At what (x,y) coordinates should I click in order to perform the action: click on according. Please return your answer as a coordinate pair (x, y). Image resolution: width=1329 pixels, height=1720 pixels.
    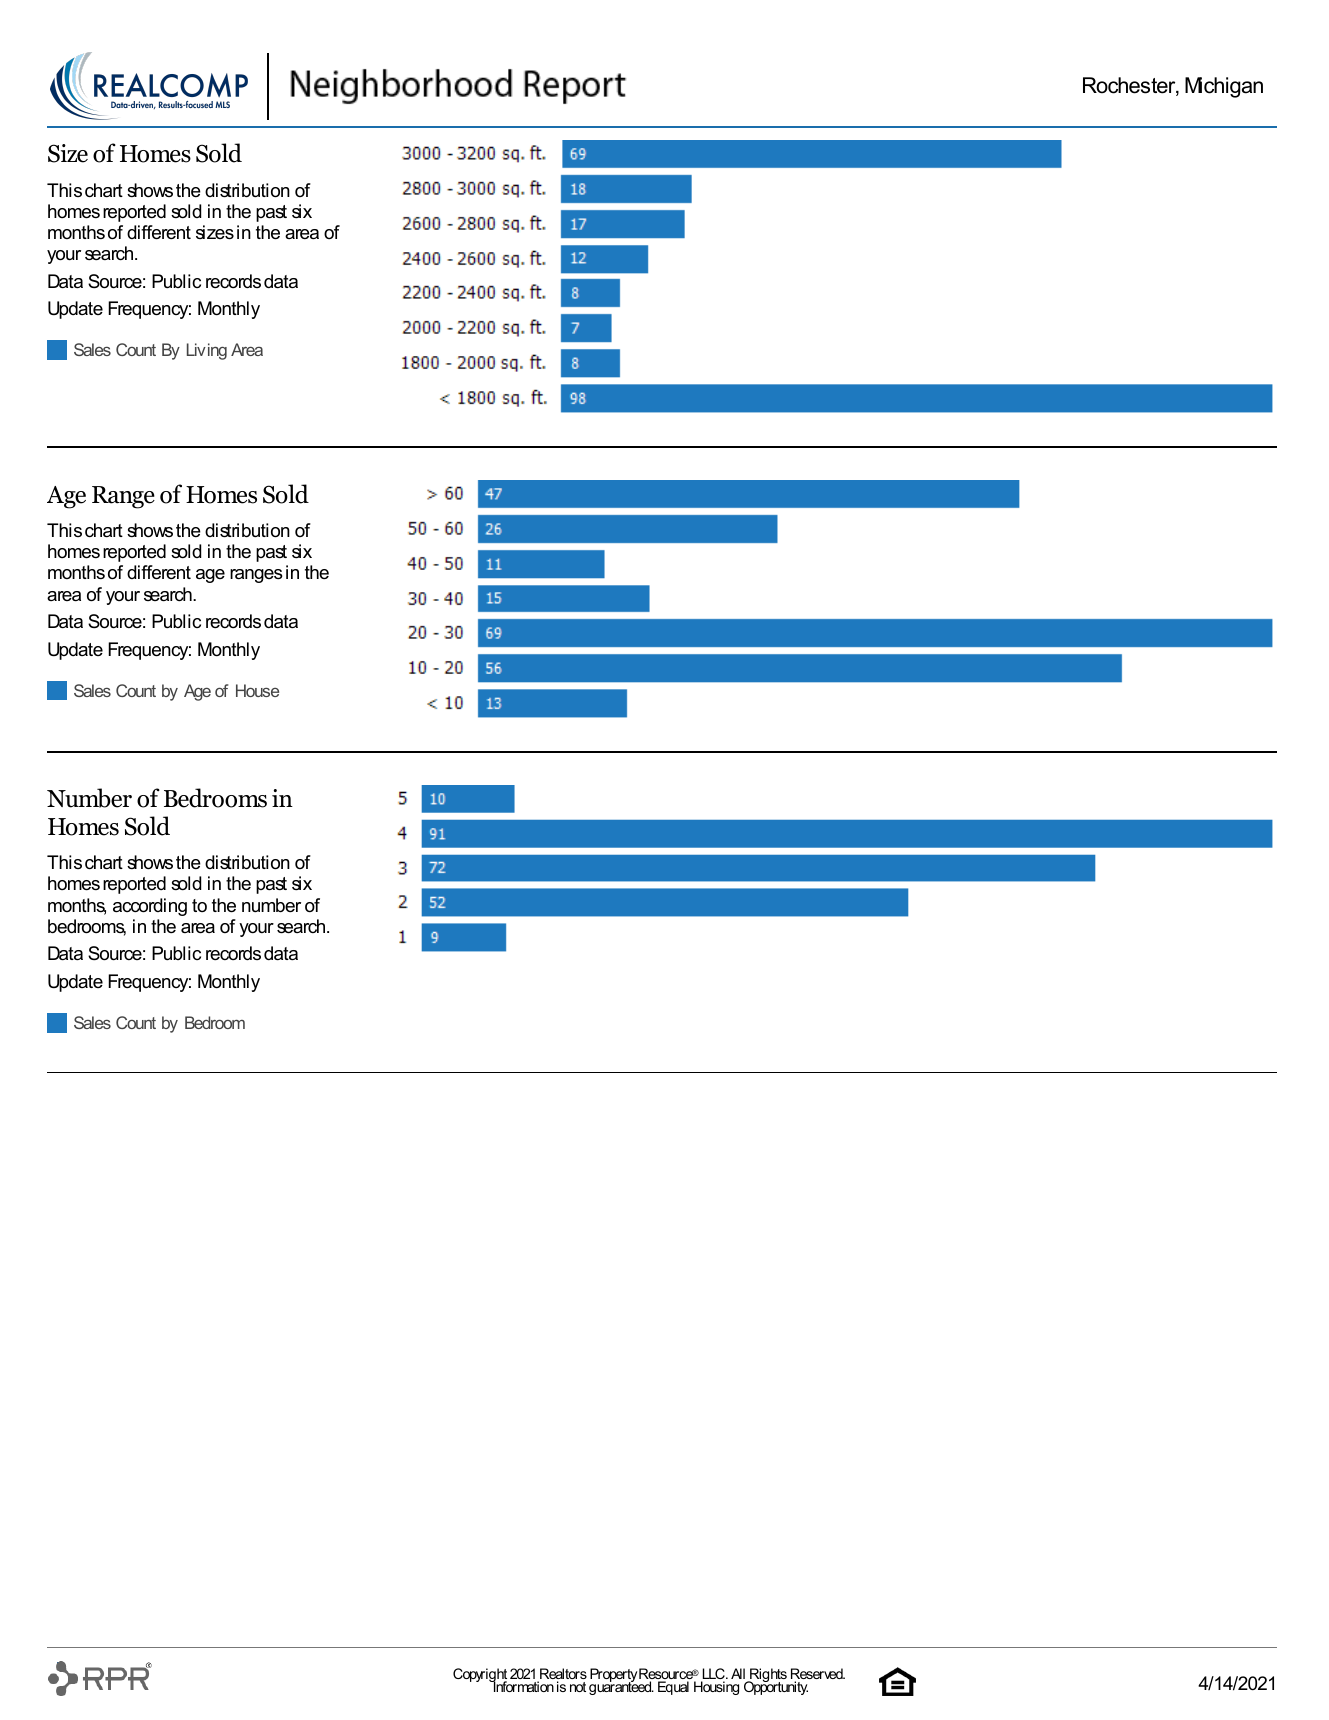
    Looking at the image, I should click on (150, 907).
